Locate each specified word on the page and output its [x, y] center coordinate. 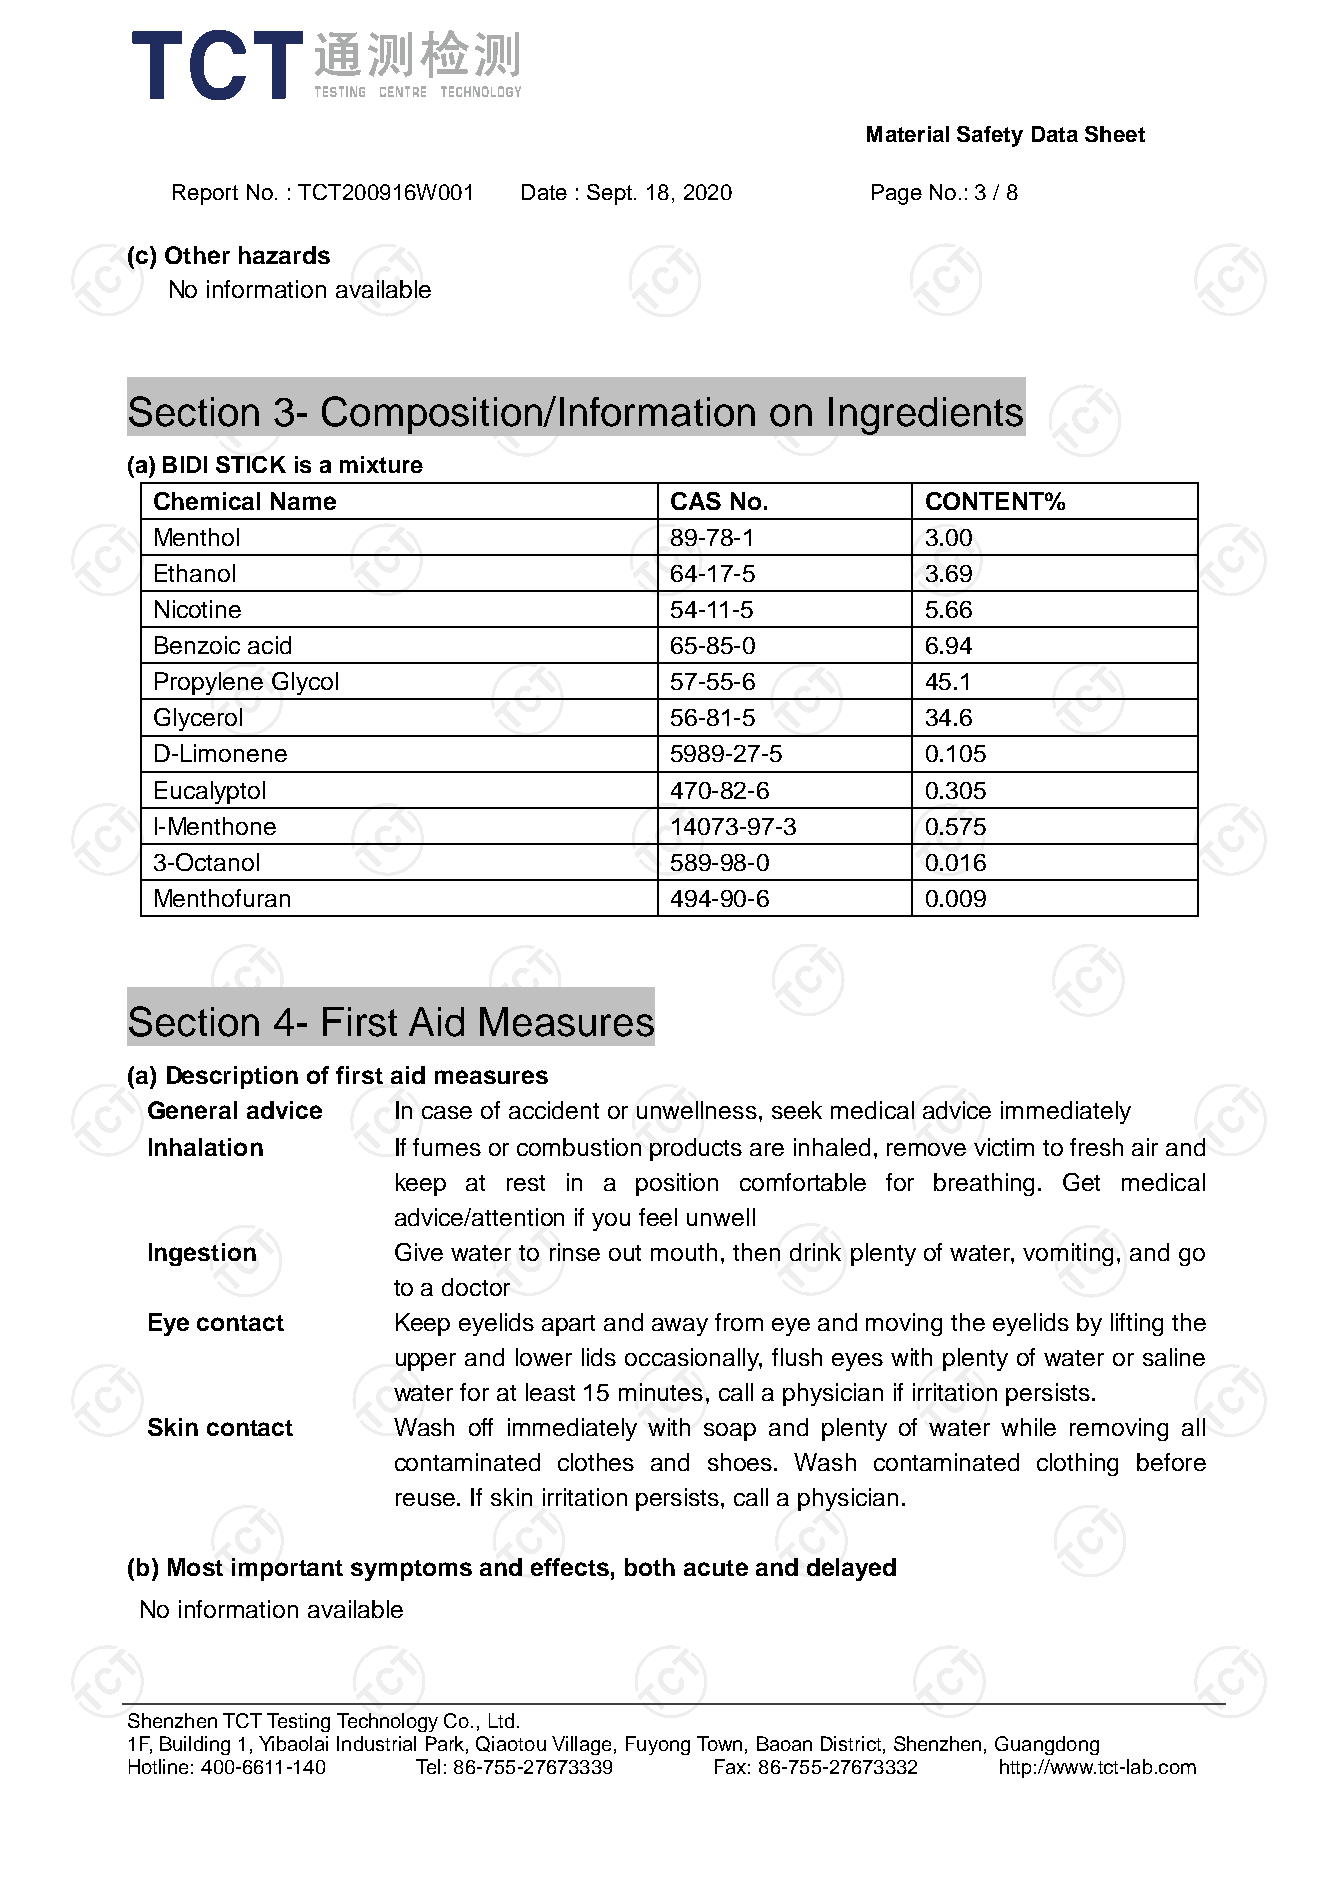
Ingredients [926, 416]
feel [658, 1217]
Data [1055, 134]
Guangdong [1047, 1745]
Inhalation [206, 1147]
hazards [284, 255]
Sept [609, 194]
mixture [381, 464]
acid [269, 645]
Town [719, 1743]
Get [1081, 1182]
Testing [298, 1722]
